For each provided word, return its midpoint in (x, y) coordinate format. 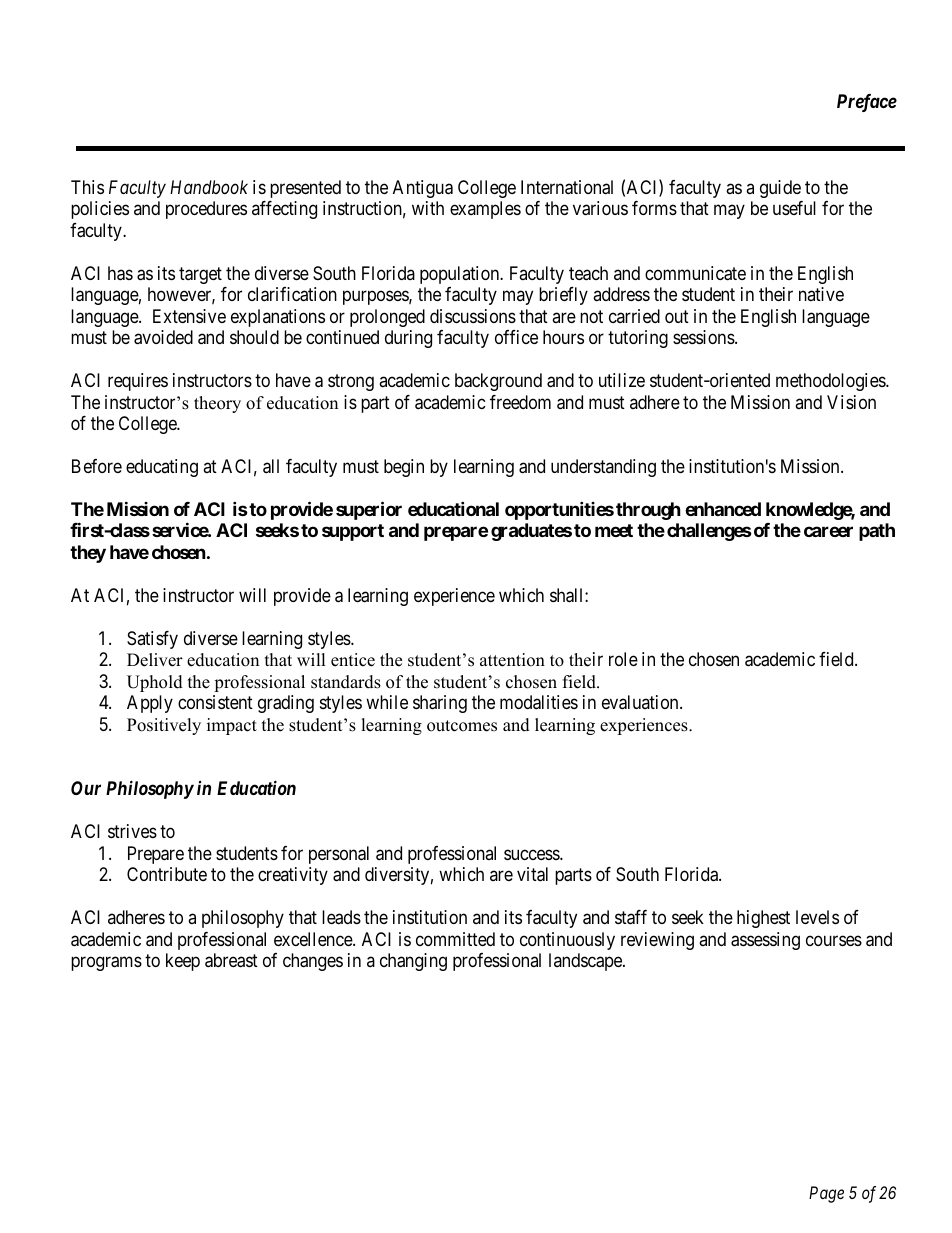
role (623, 659)
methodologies (831, 382)
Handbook (209, 187)
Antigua (423, 189)
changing (413, 962)
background (498, 382)
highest (763, 919)
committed (455, 939)
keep (183, 962)
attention (512, 660)
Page (826, 1194)
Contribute (167, 874)
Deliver (155, 660)
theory (217, 404)
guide (780, 189)
